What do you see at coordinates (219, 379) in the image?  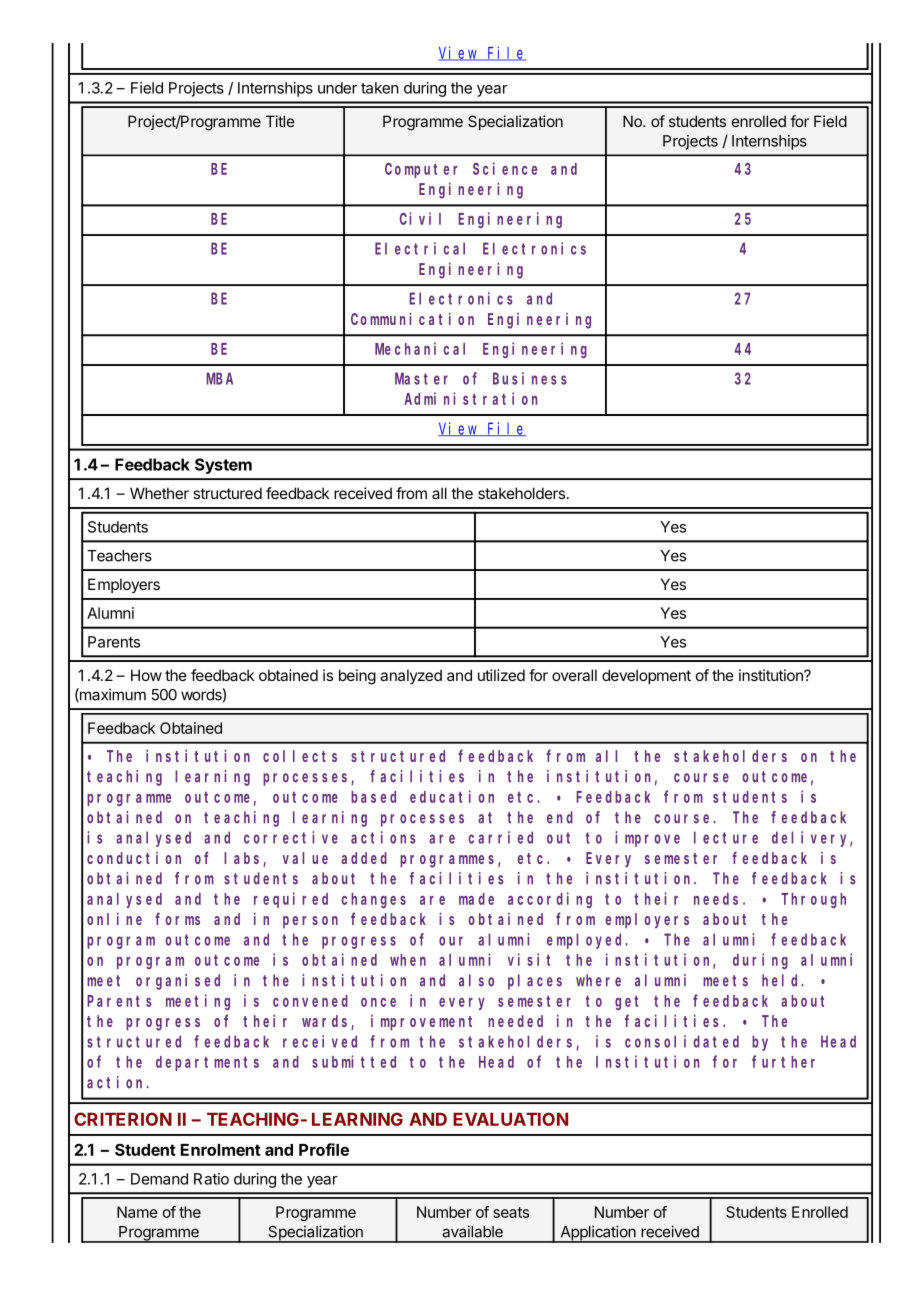 I see `MBA` at bounding box center [219, 379].
